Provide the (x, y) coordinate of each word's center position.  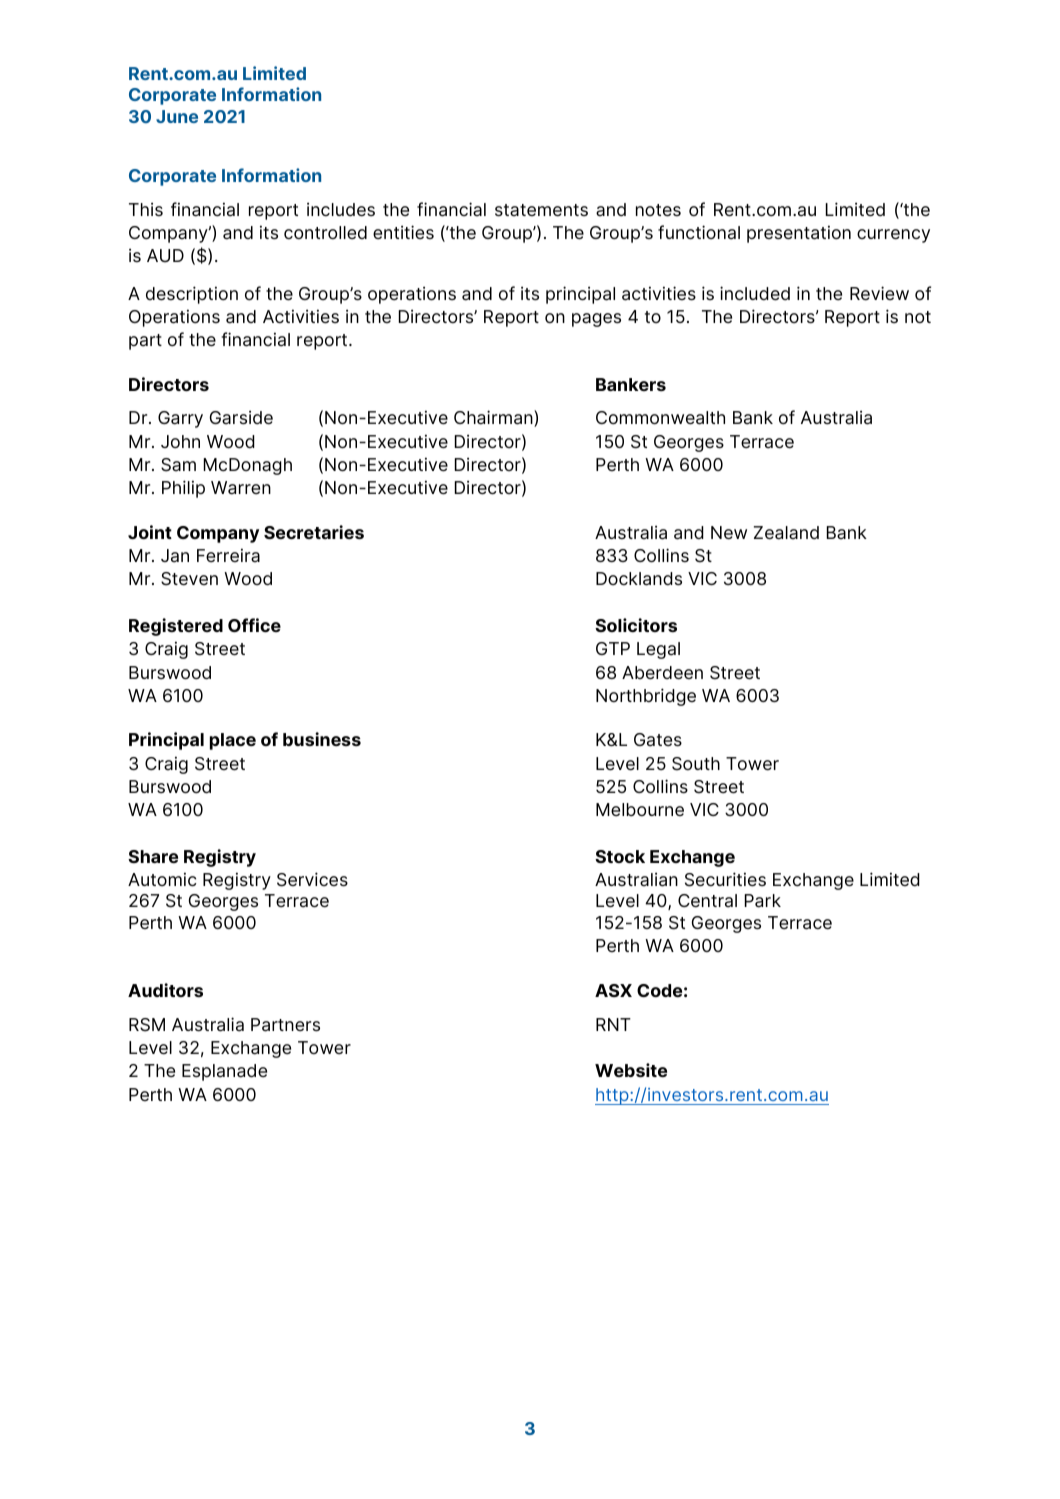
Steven (189, 579)
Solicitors (636, 625)
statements (541, 210)
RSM (147, 1025)
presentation (799, 234)
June (177, 116)
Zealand (786, 533)
